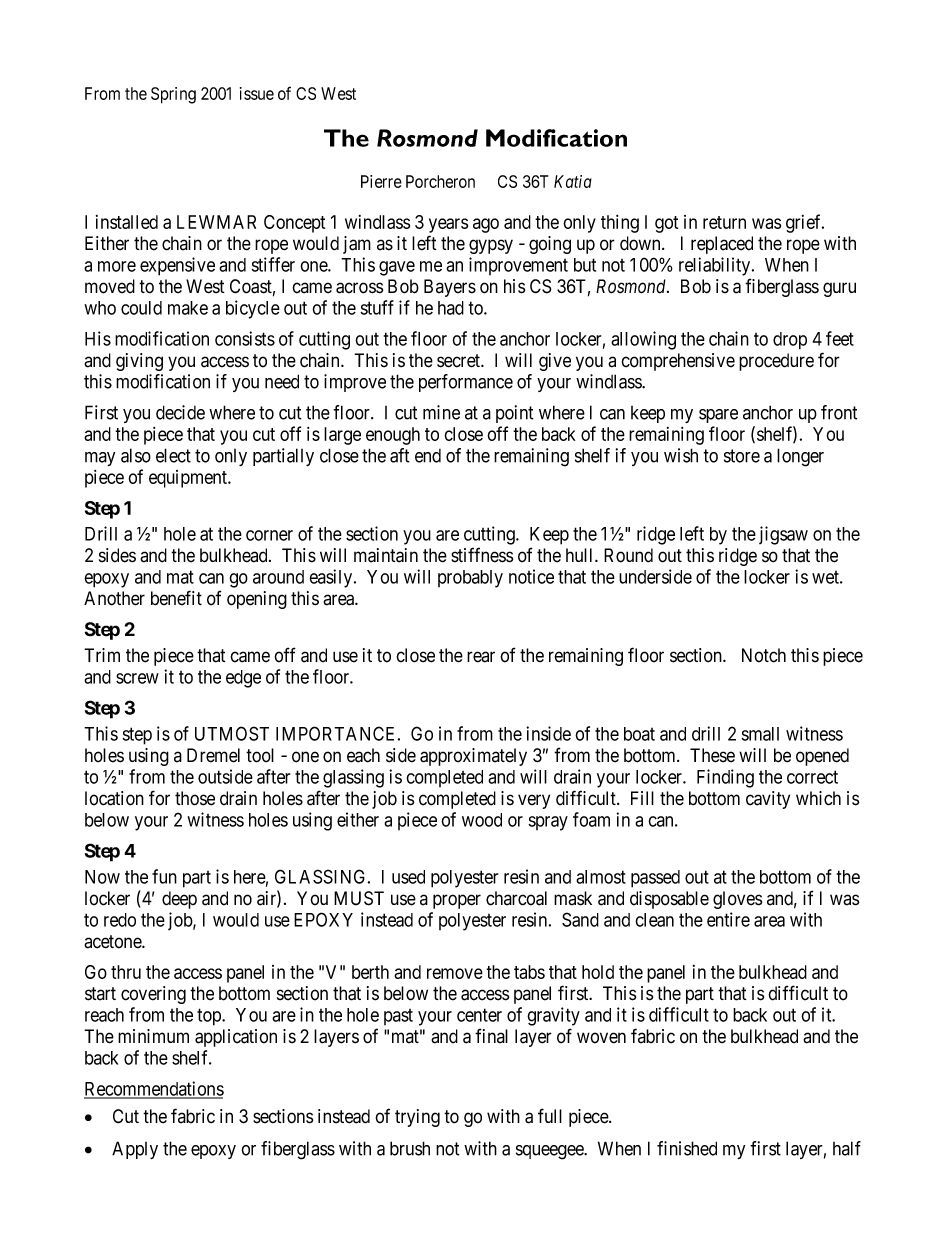  I want to click on Pierre, so click(381, 181).
